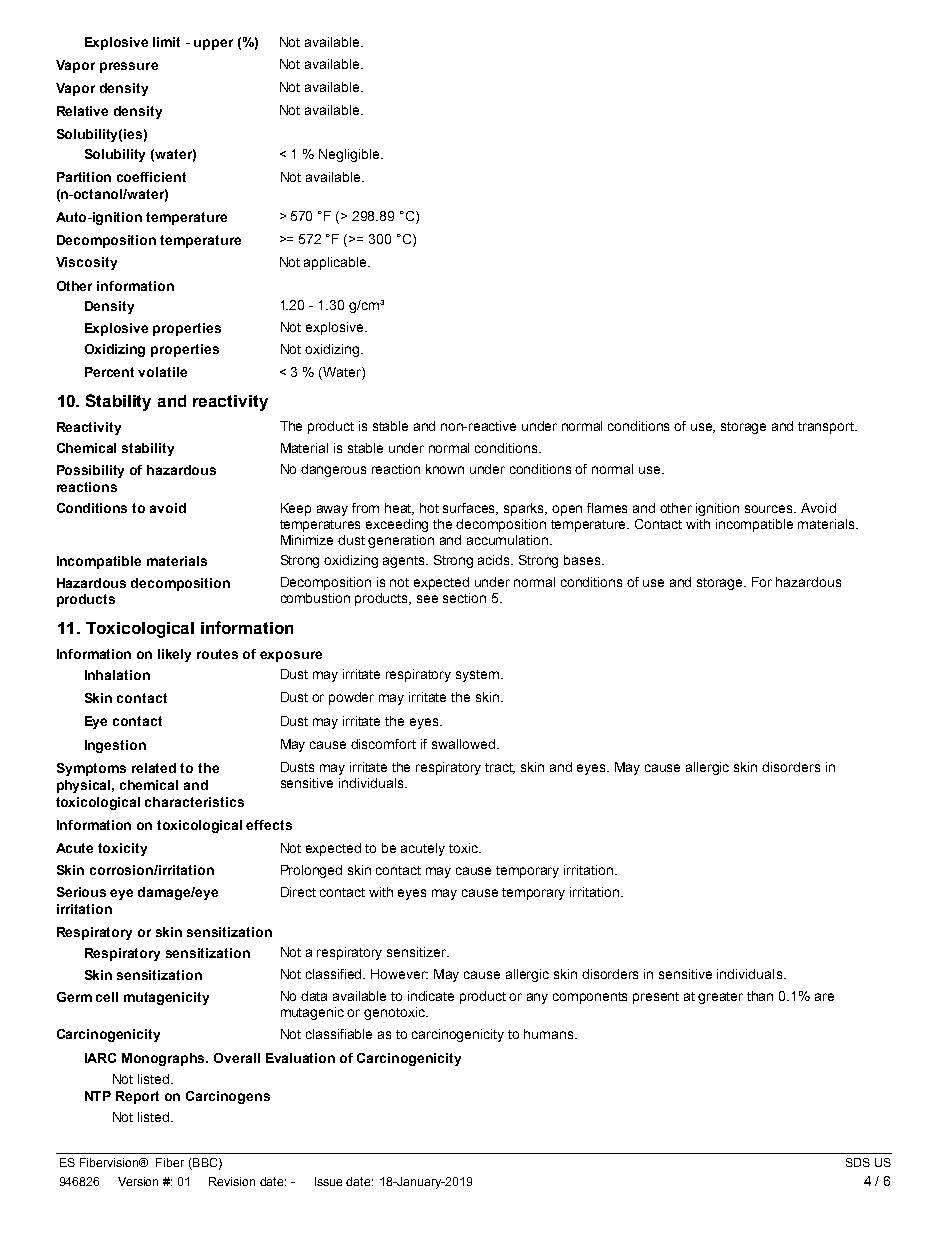  I want to click on Issue, so click(328, 1181).
